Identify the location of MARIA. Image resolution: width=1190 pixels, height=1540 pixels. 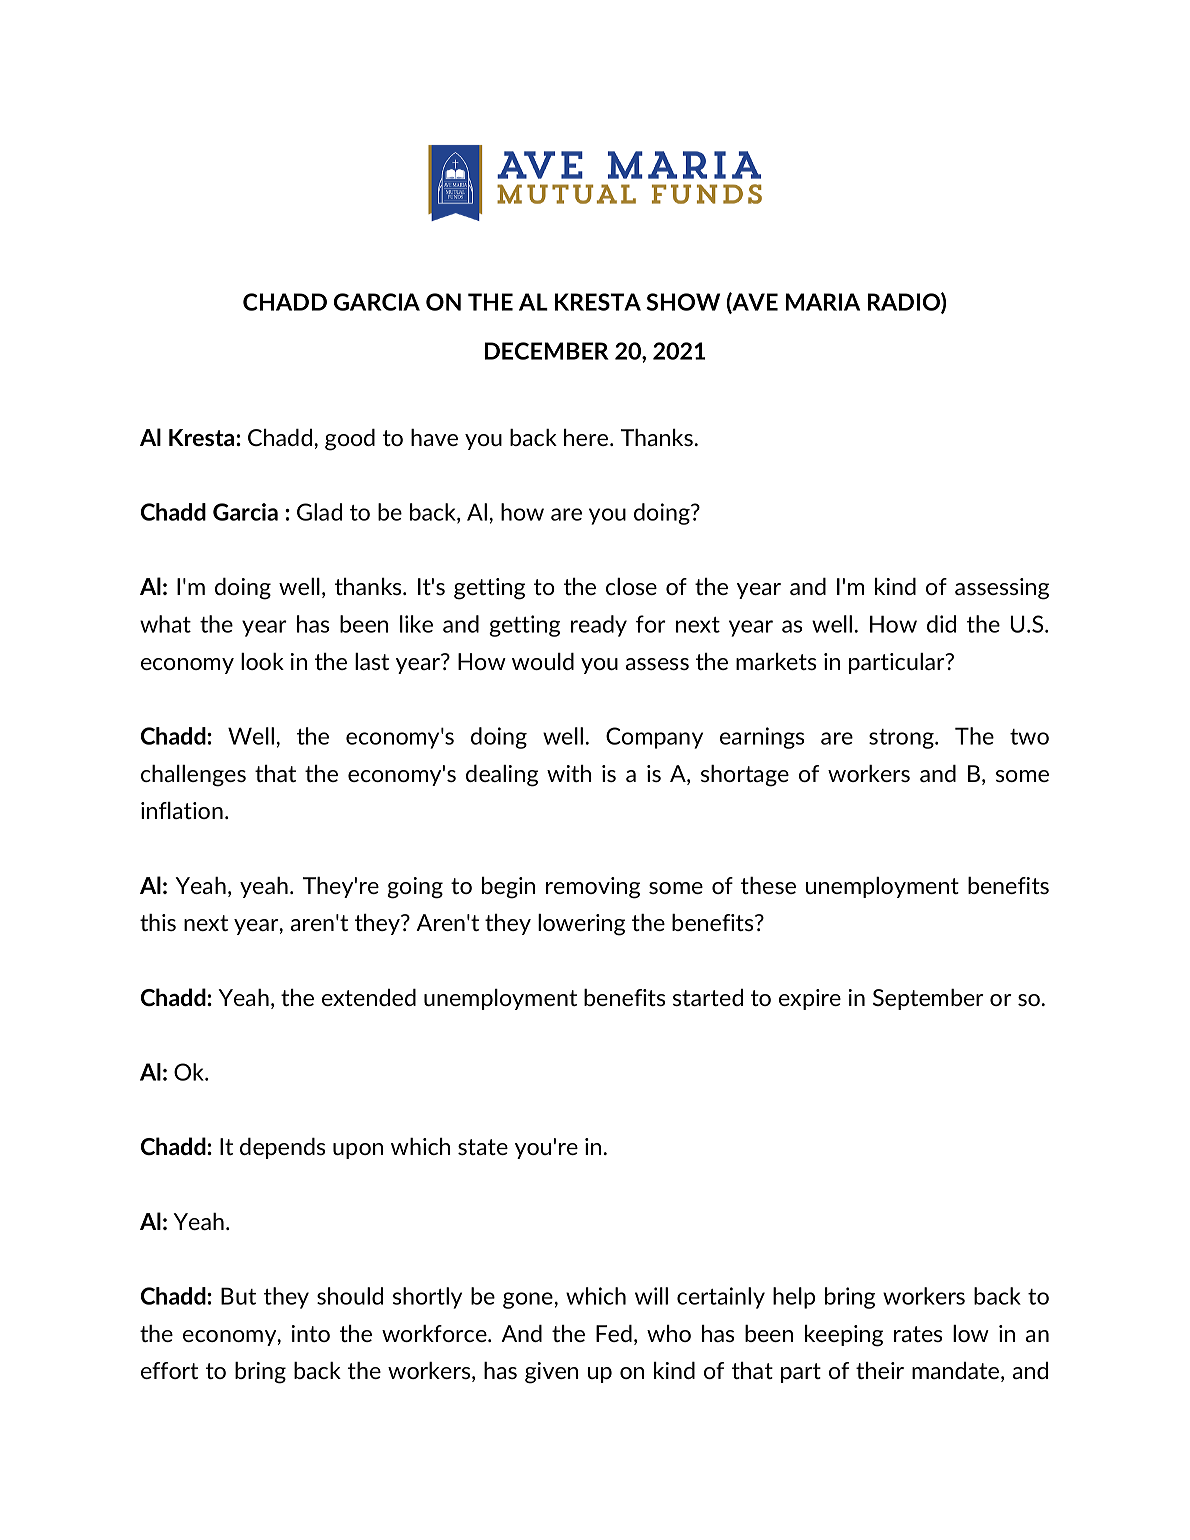
(823, 302).
